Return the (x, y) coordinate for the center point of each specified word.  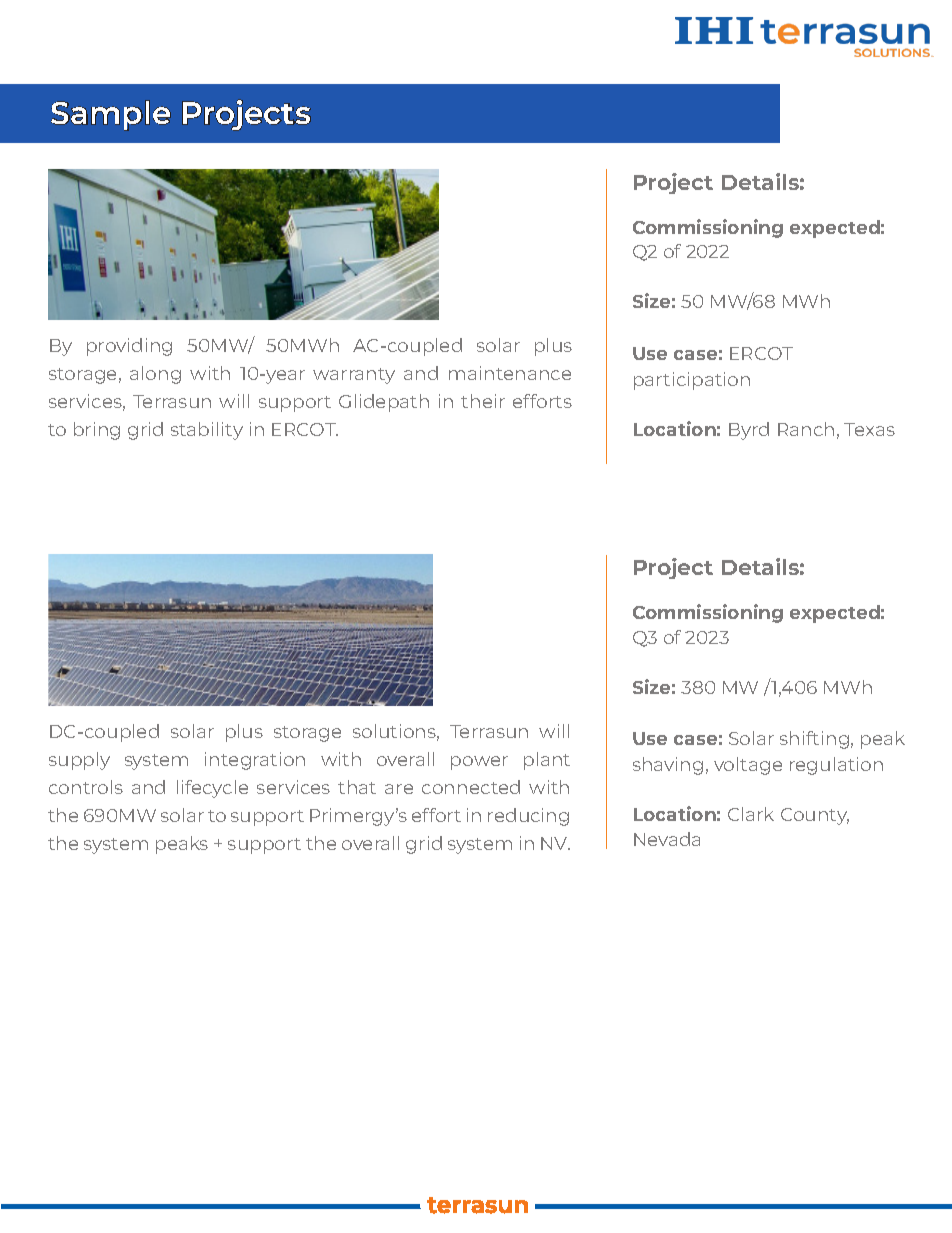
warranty (354, 376)
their (483, 401)
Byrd (749, 431)
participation (692, 381)
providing (129, 347)
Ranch (806, 429)
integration (255, 761)
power (479, 763)
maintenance (510, 373)
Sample (111, 115)
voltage (748, 766)
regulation (836, 766)
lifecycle (212, 789)
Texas (869, 429)
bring (97, 431)
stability (207, 431)
